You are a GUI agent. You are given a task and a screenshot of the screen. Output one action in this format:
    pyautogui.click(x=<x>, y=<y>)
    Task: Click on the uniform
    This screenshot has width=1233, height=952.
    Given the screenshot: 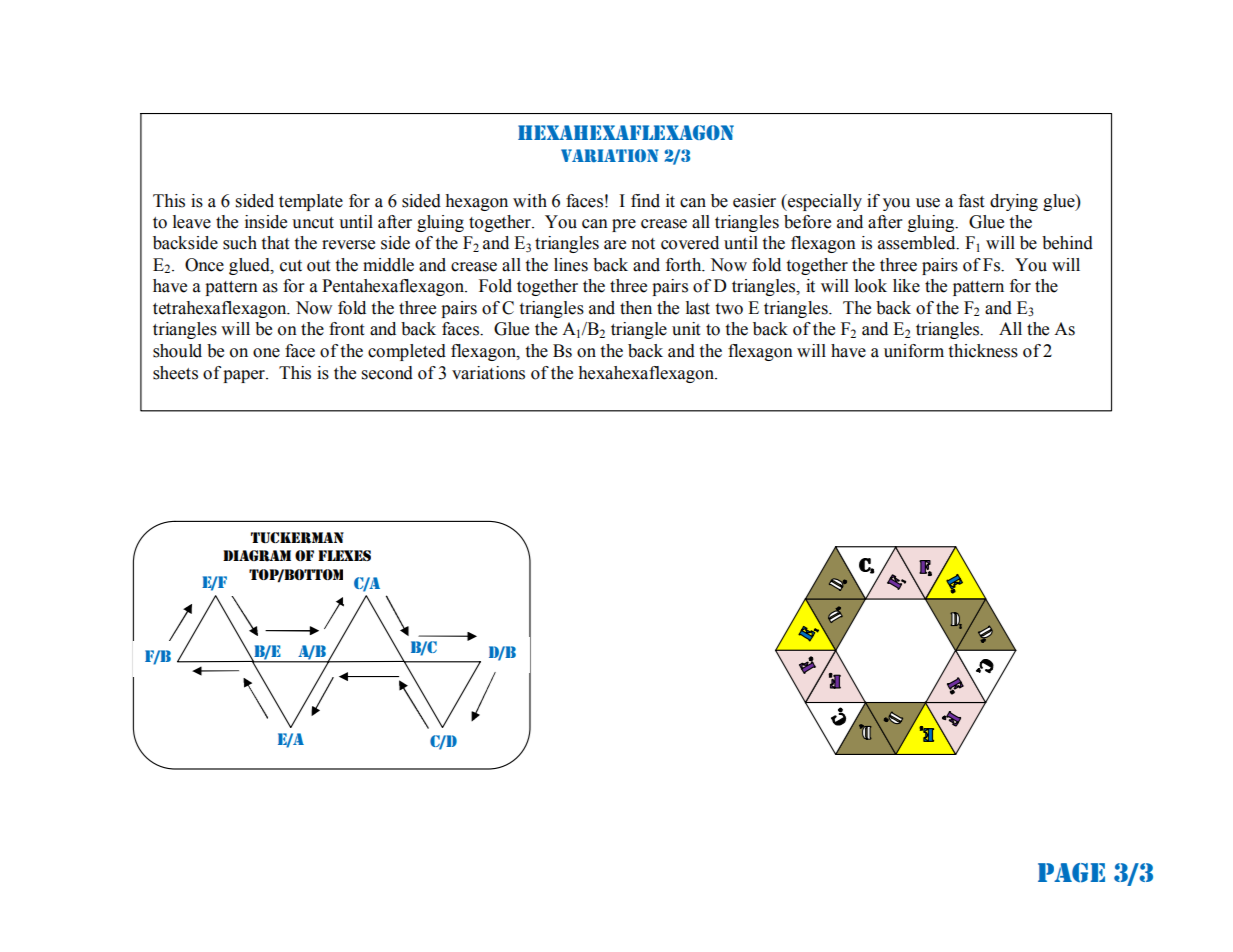 What is the action you would take?
    pyautogui.click(x=914, y=351)
